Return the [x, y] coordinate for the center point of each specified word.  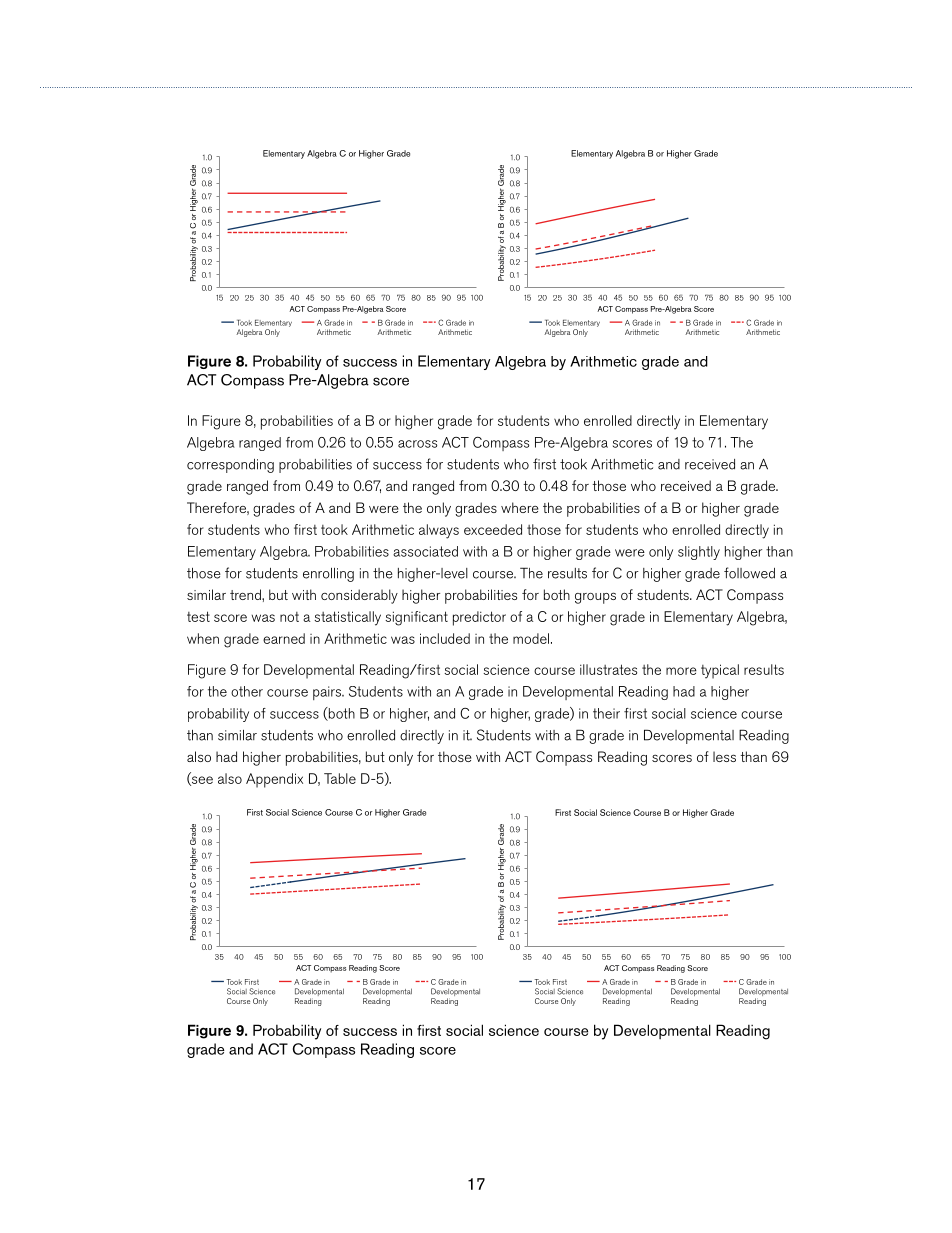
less [724, 756]
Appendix [274, 780]
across [417, 444]
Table [340, 778]
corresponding [230, 466]
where [519, 507]
